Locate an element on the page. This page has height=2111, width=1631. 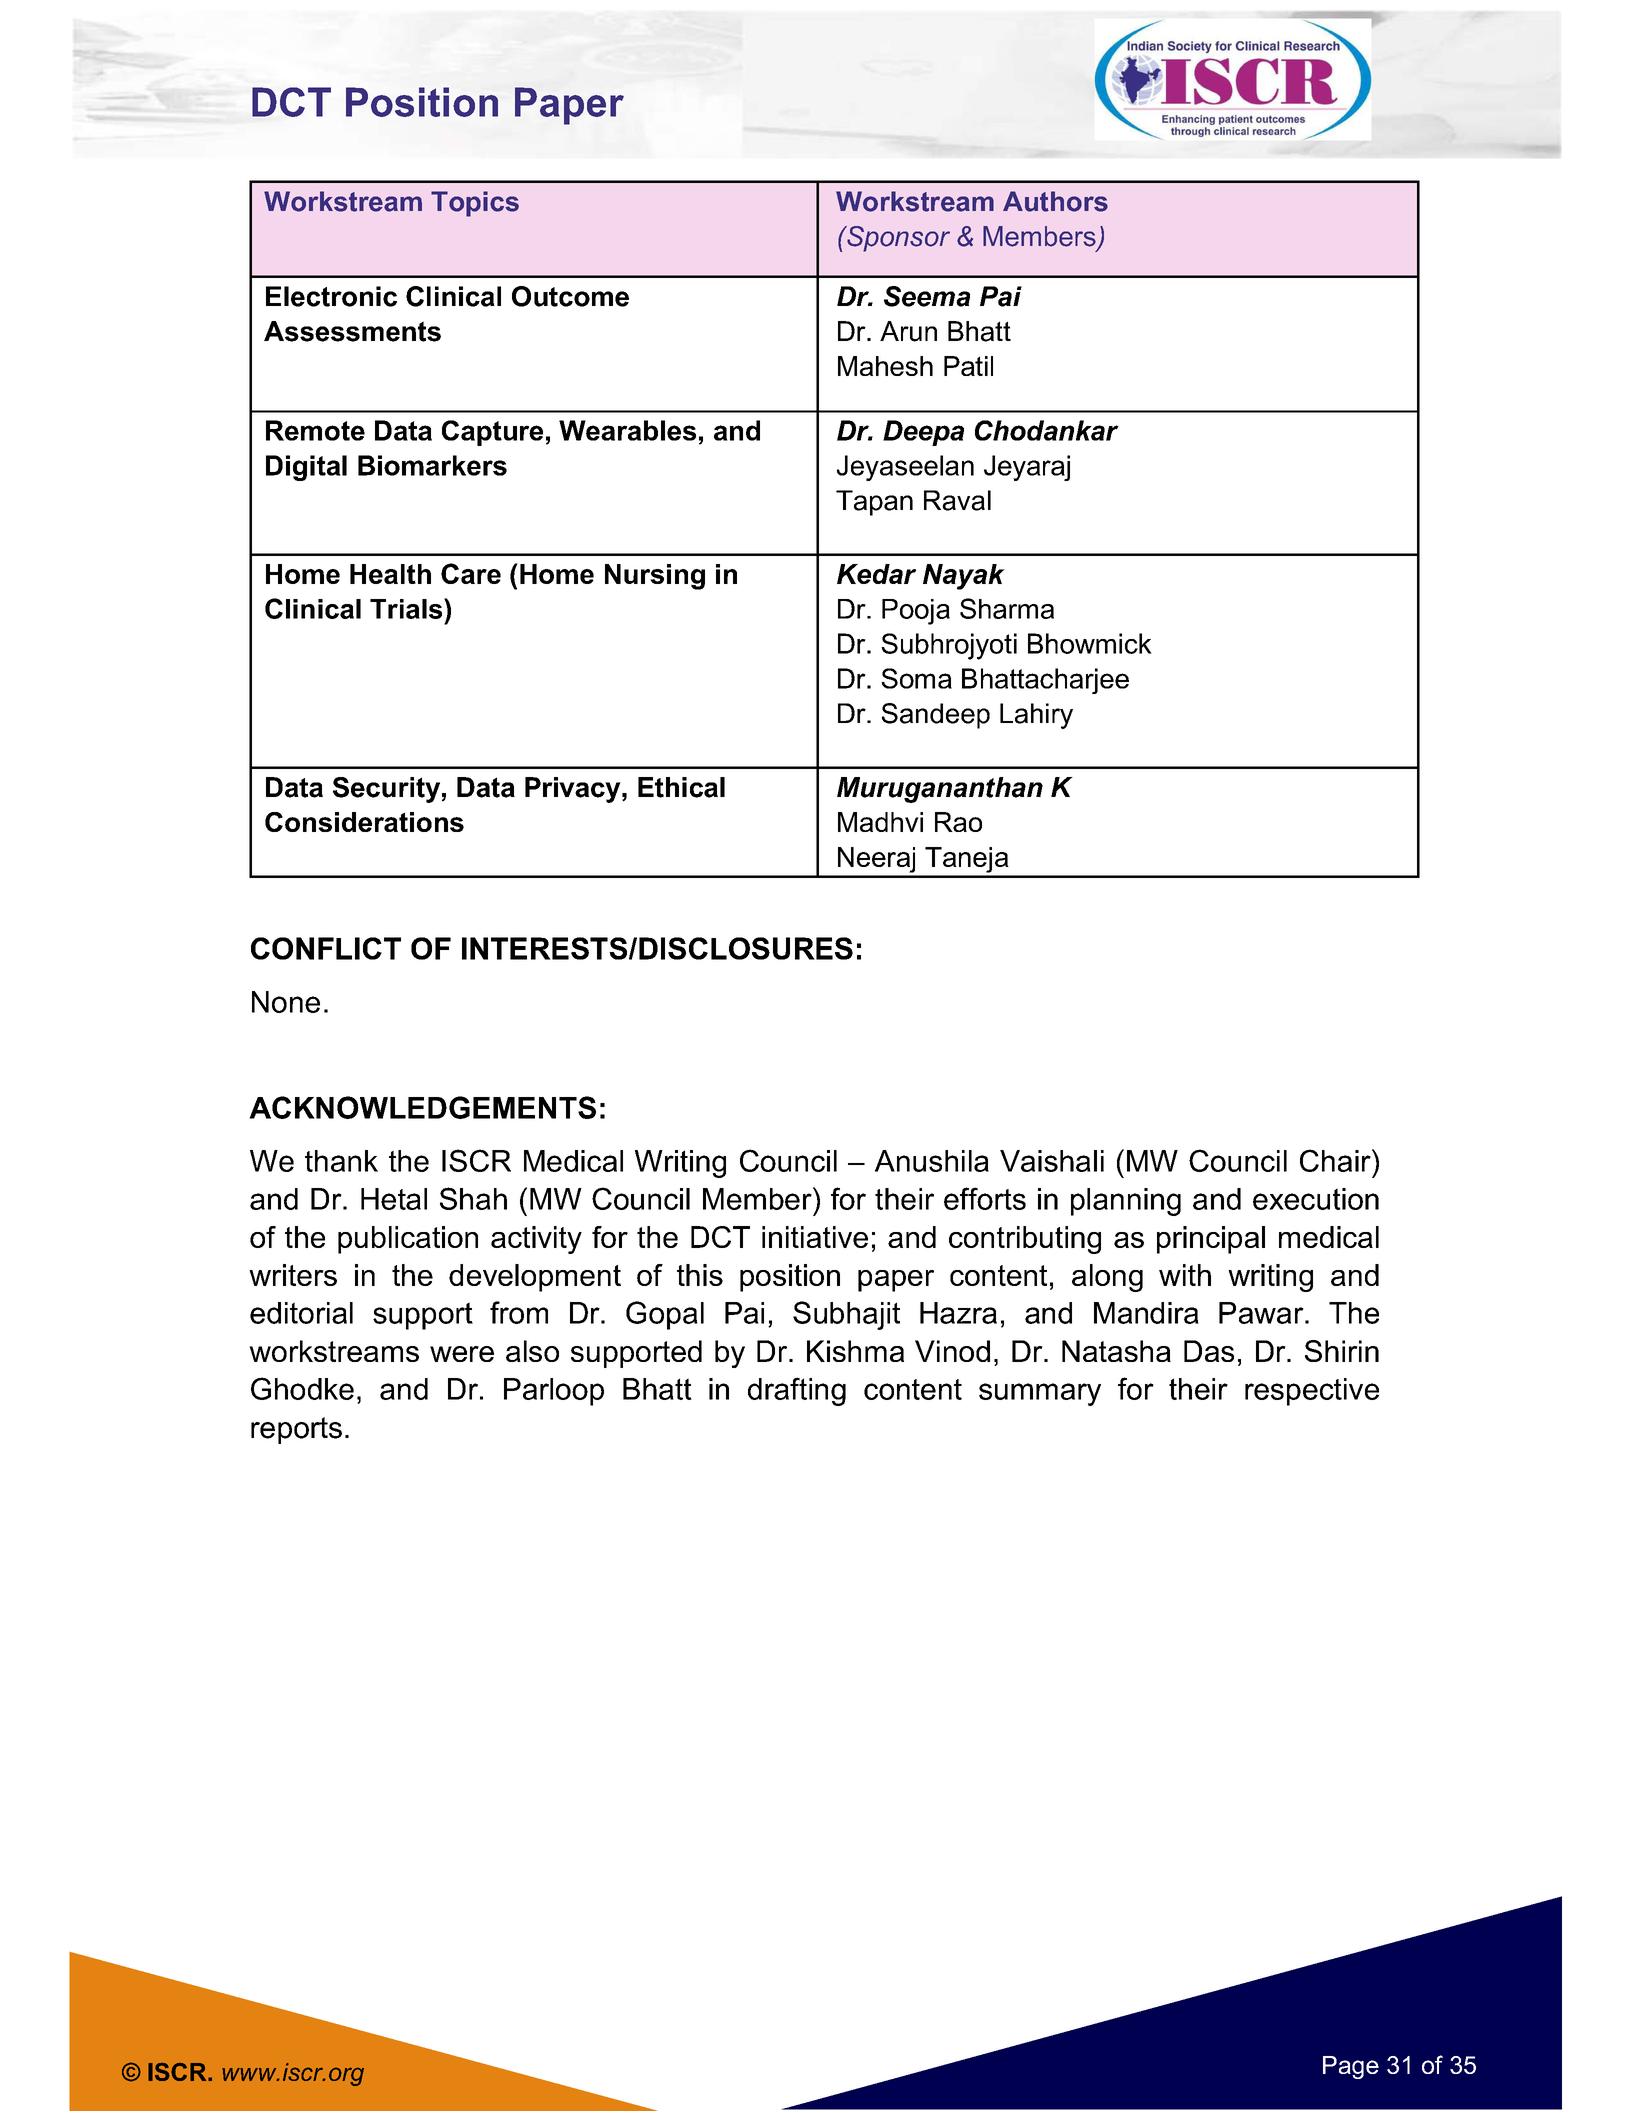
were is located at coordinates (462, 1354).
